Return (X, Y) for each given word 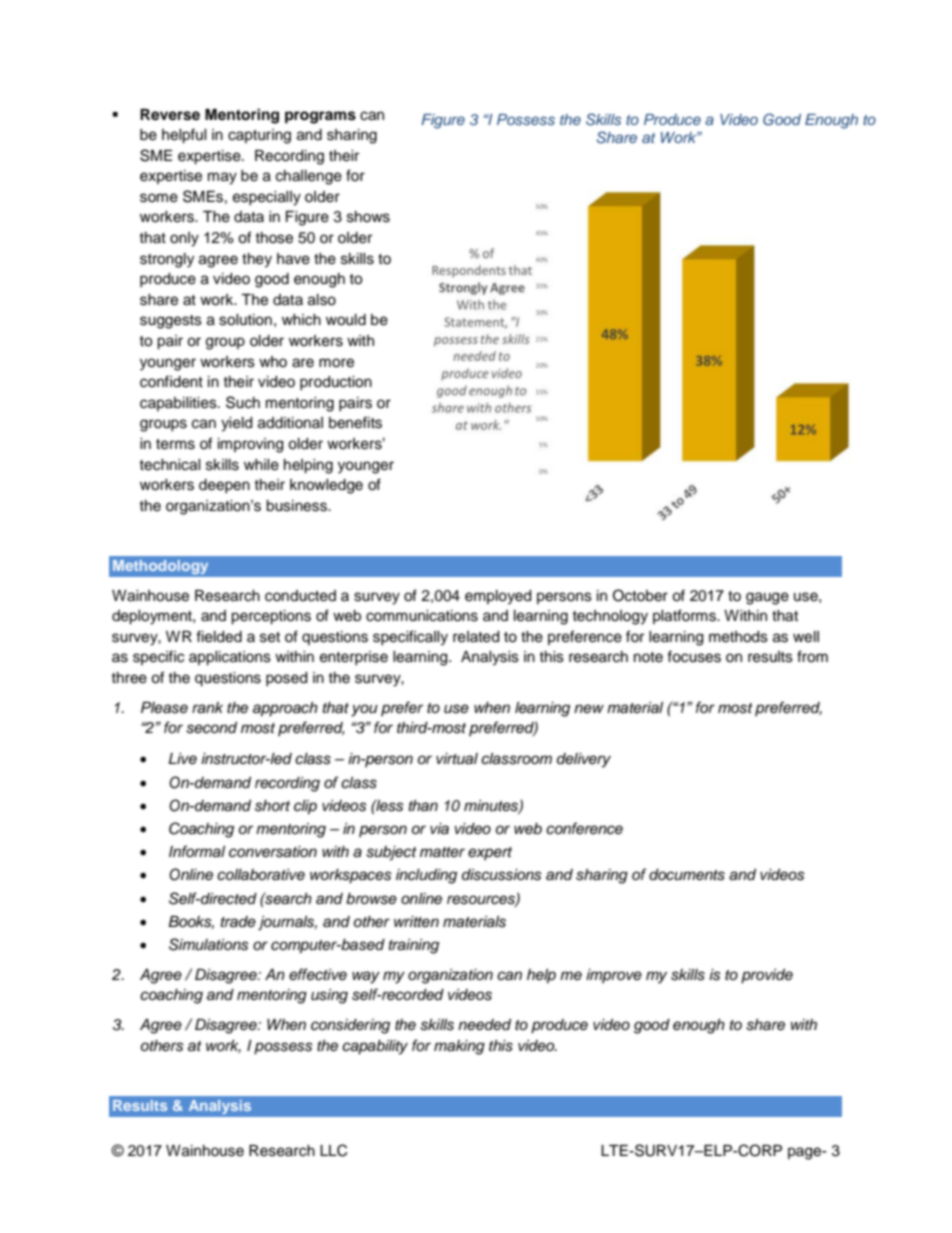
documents (687, 875)
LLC (333, 1150)
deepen (224, 486)
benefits (355, 422)
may (222, 178)
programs (320, 117)
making (459, 1047)
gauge (767, 598)
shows (368, 217)
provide (767, 976)
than (423, 806)
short (272, 806)
